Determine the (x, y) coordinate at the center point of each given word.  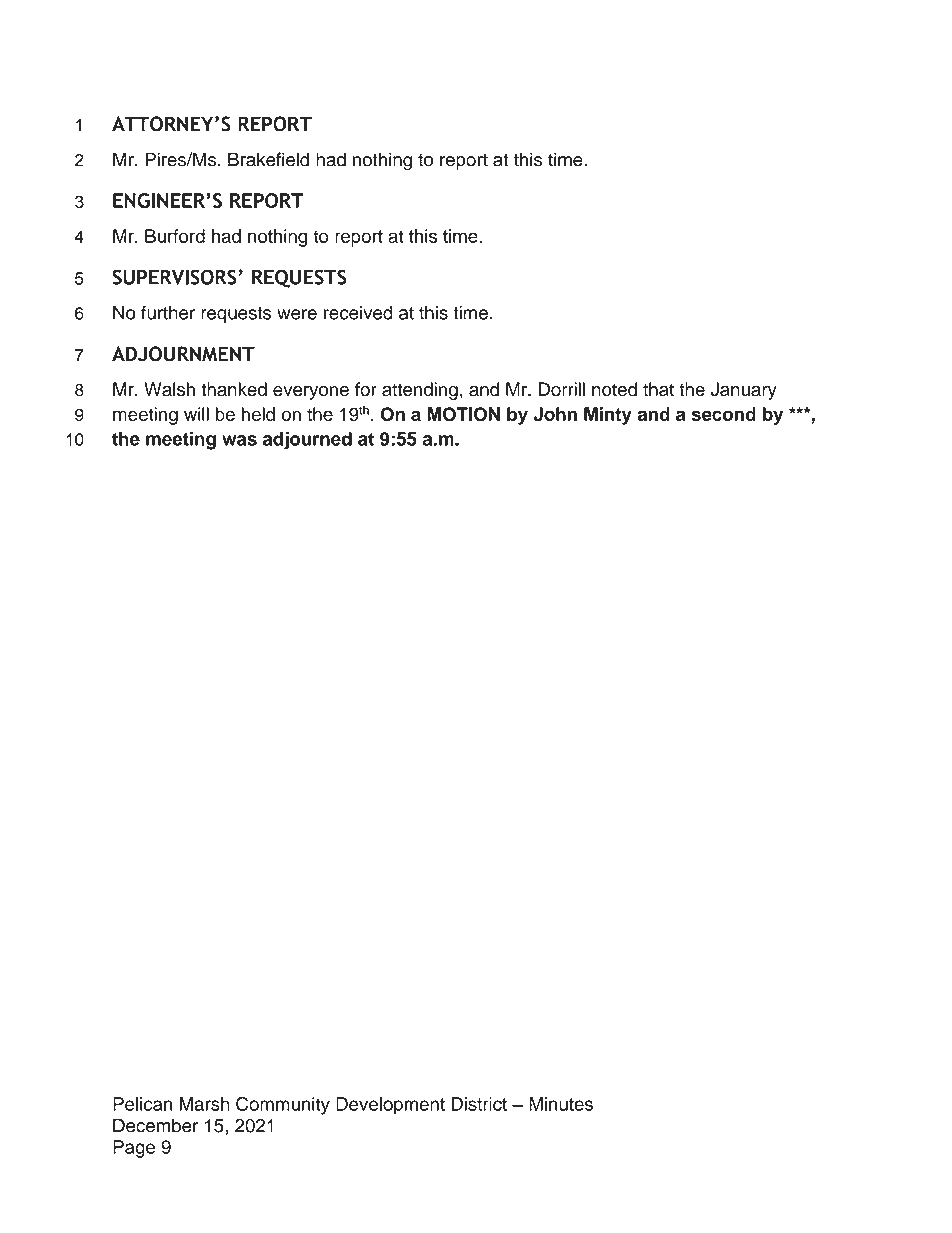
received (358, 313)
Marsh (205, 1104)
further (168, 312)
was (239, 440)
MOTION (464, 414)
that (658, 389)
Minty (608, 416)
